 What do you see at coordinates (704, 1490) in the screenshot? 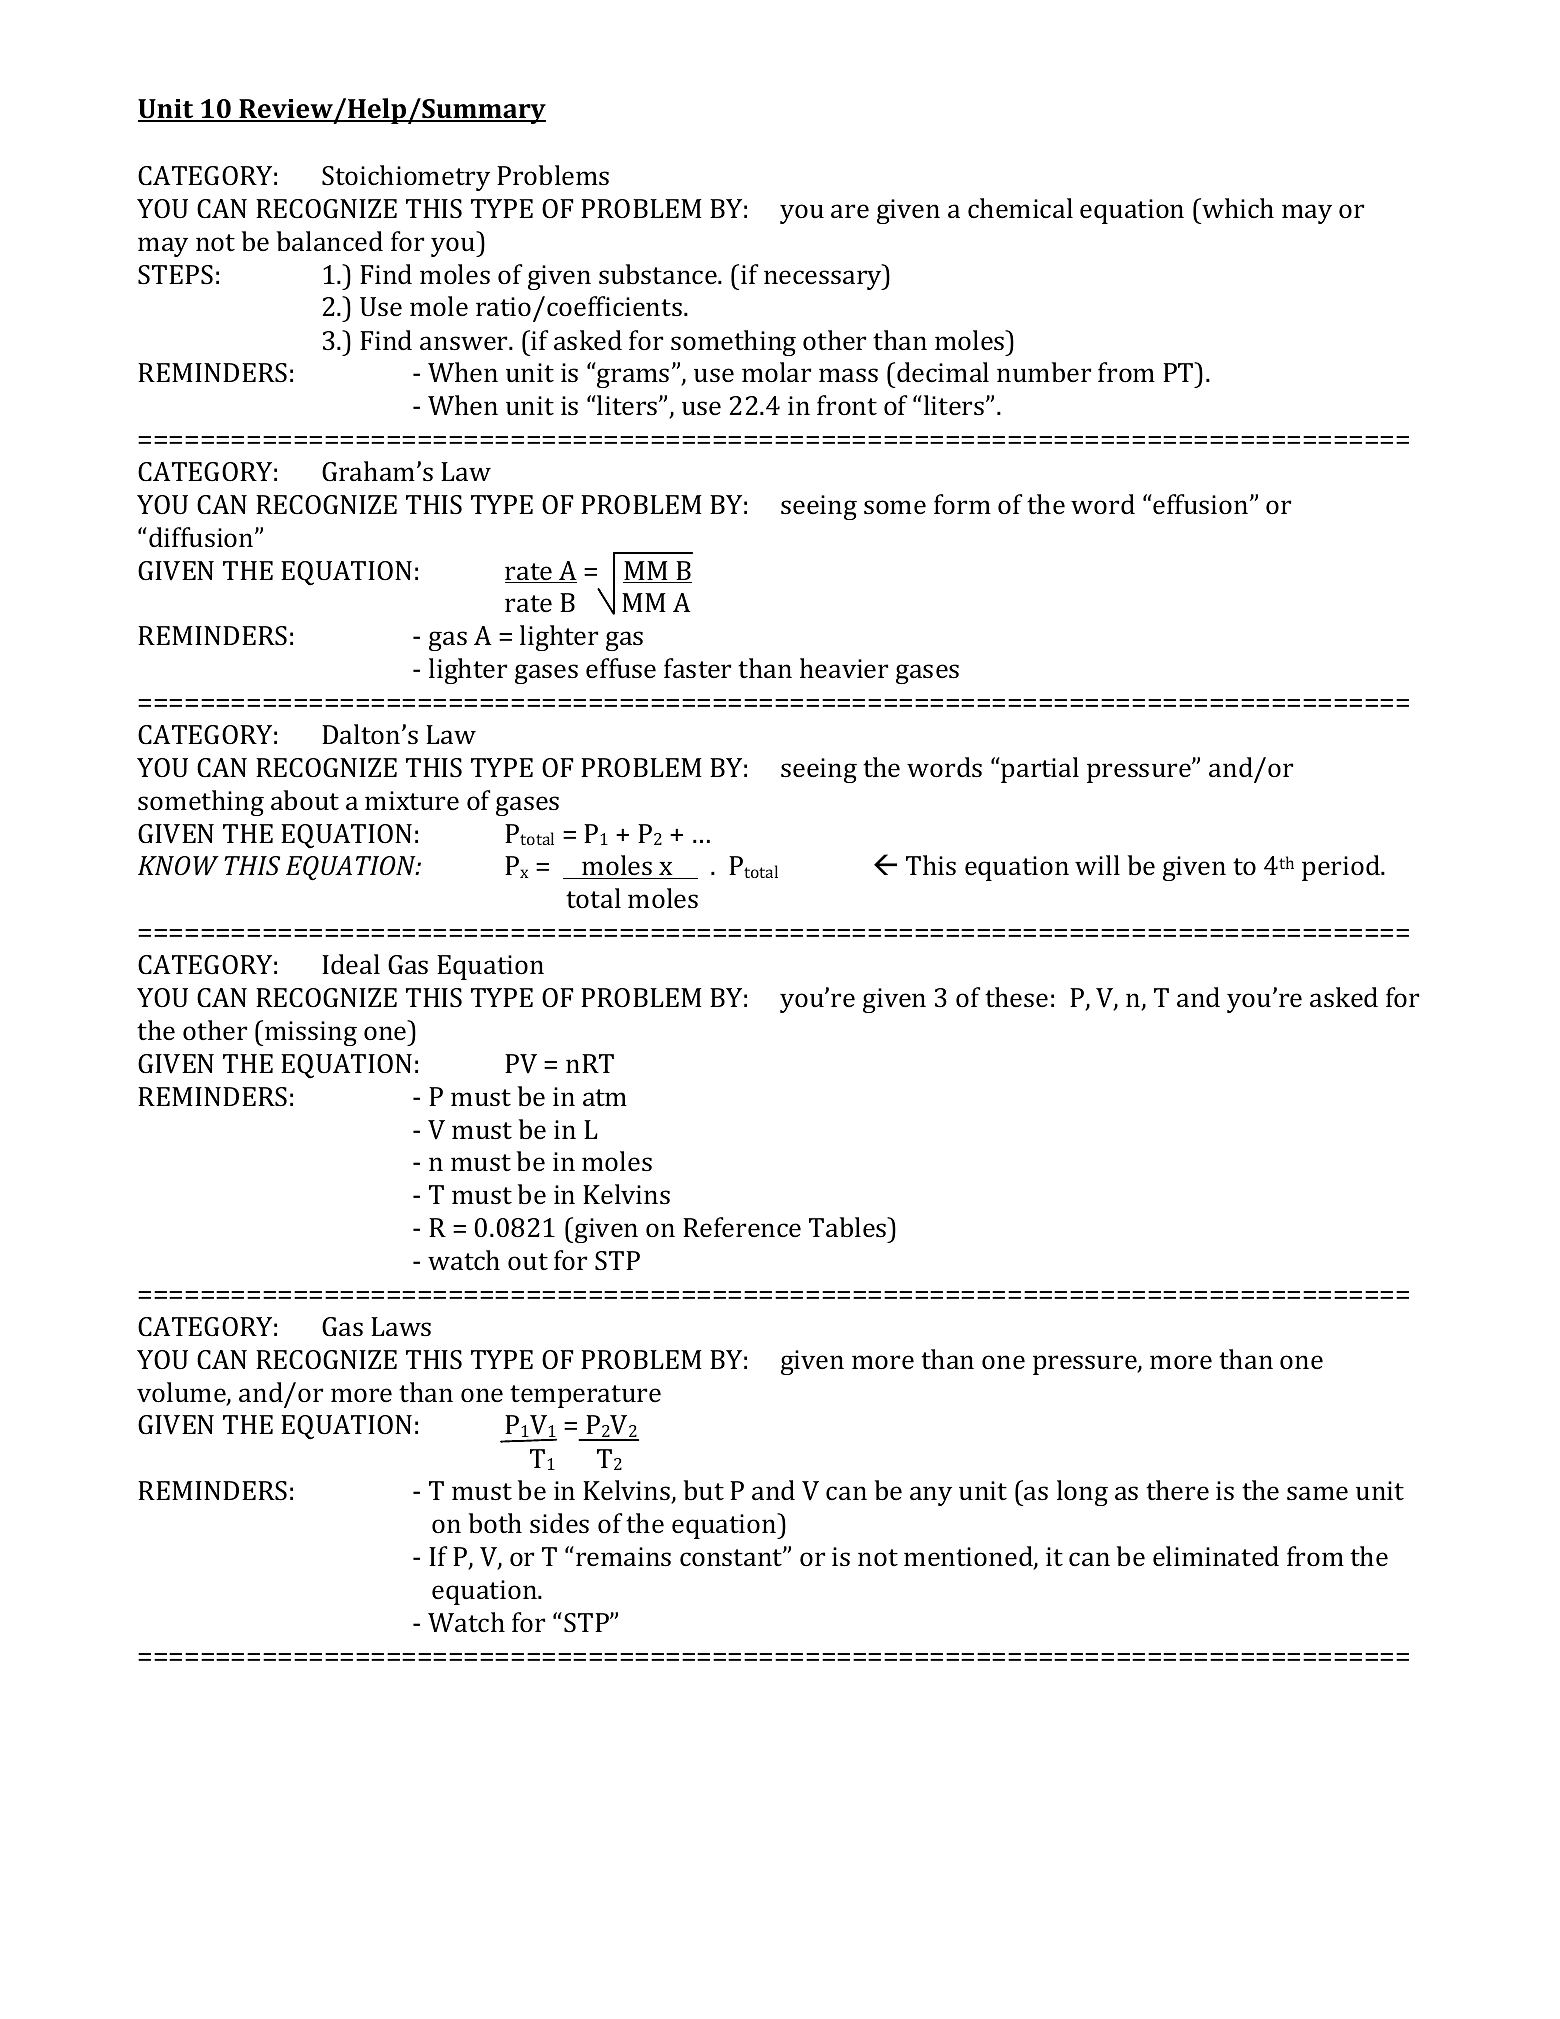
I see `but` at bounding box center [704, 1490].
